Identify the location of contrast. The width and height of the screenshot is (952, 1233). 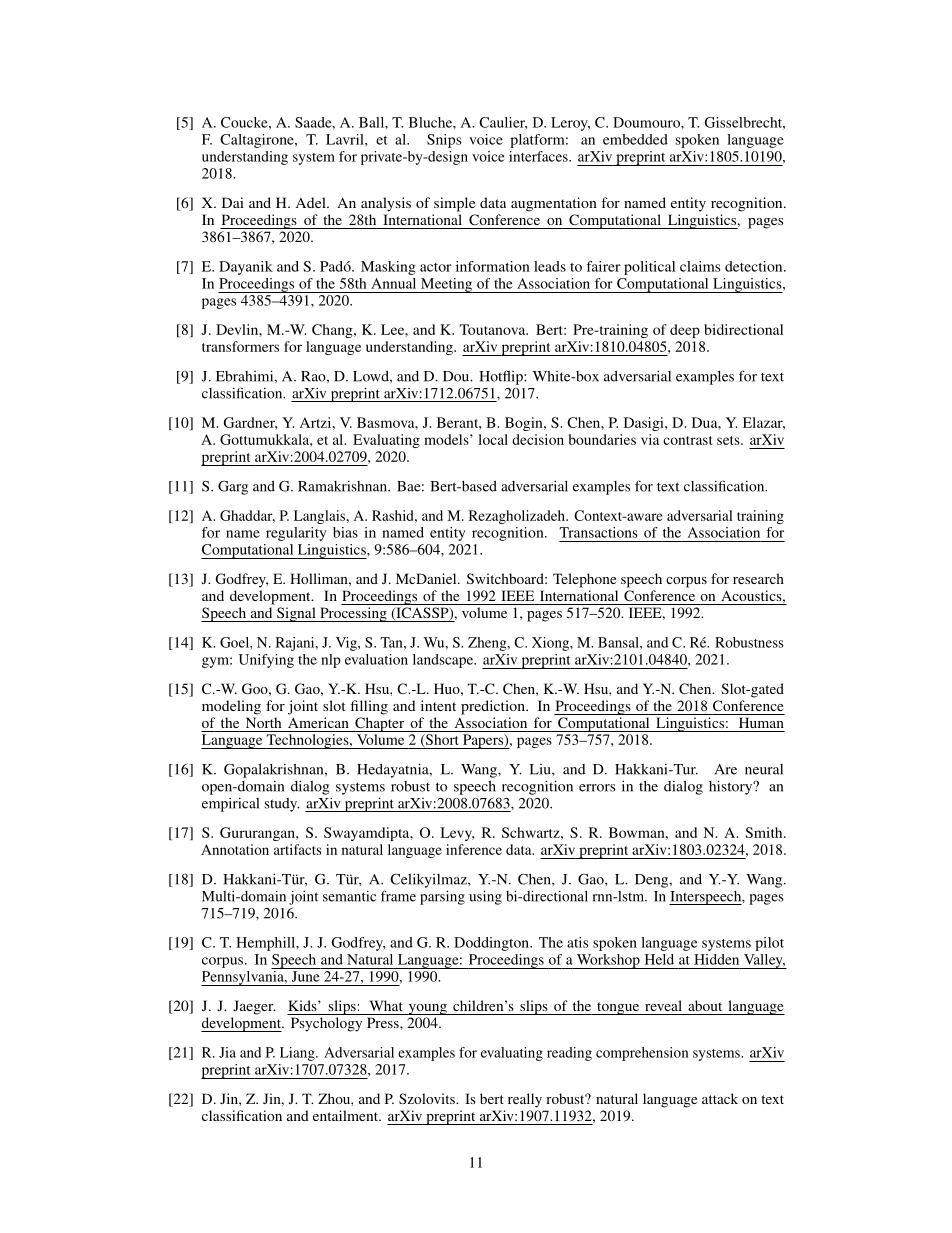
(687, 440).
